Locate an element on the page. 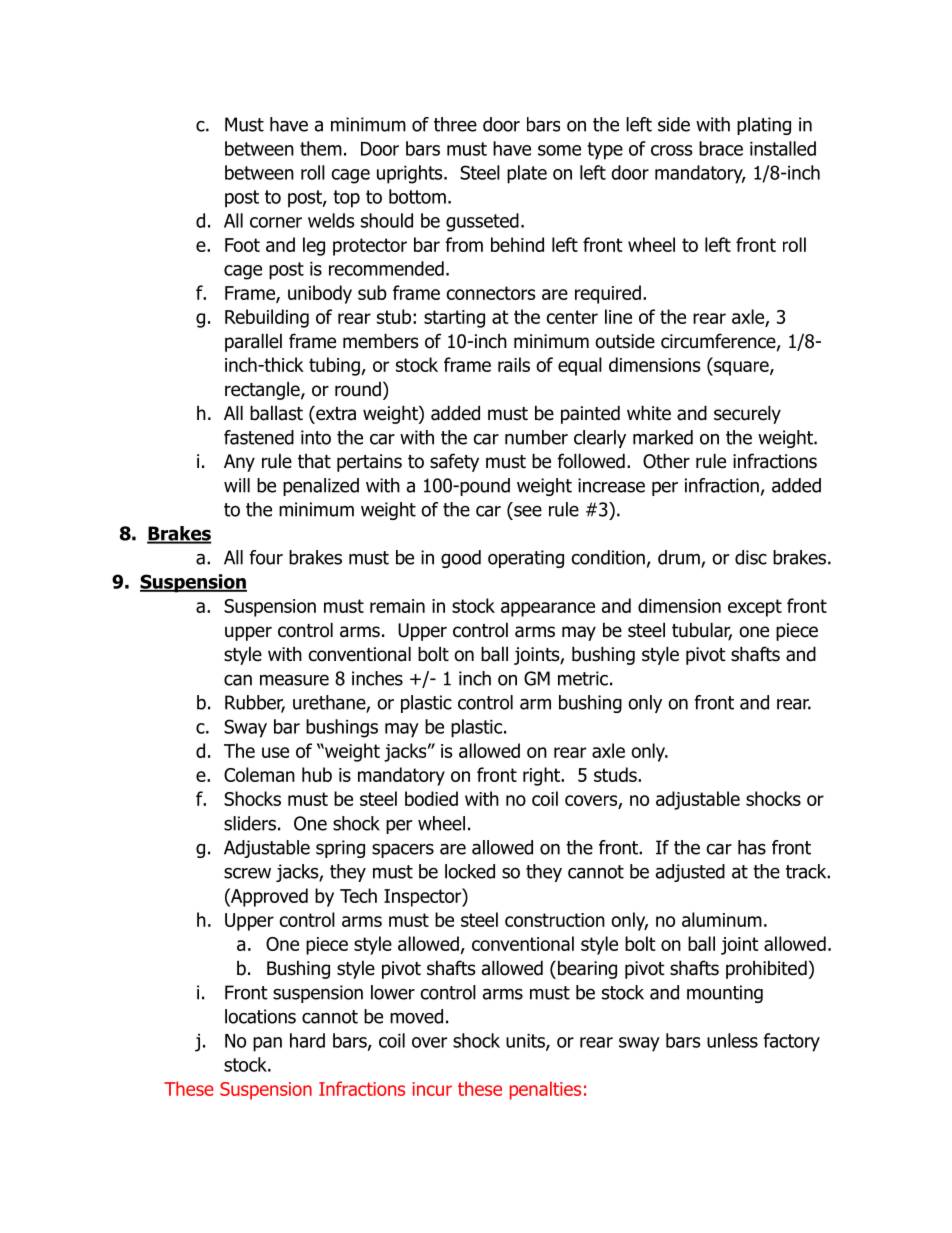  has is located at coordinates (752, 847).
